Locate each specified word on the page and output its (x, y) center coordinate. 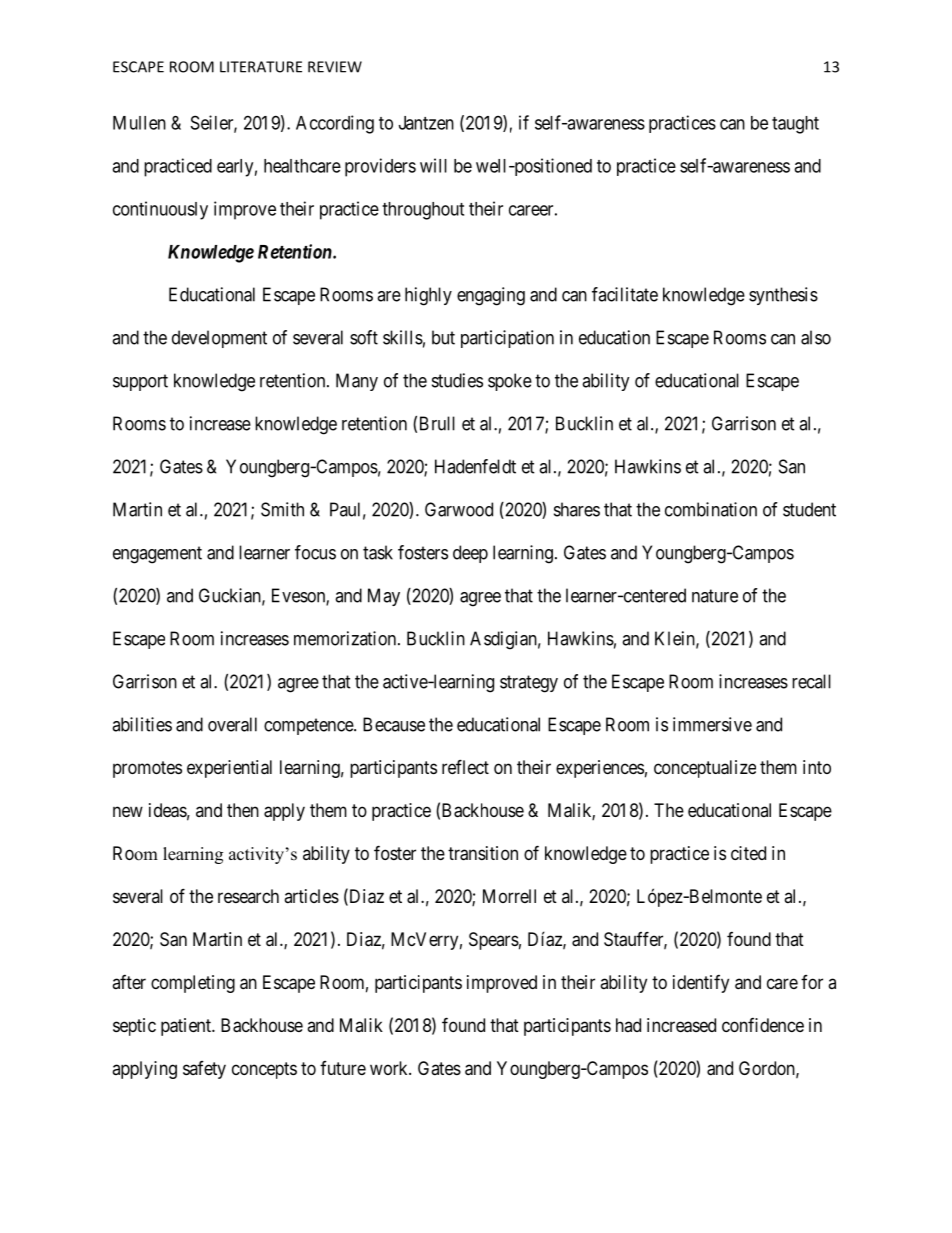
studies (457, 380)
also (816, 337)
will (433, 165)
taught (795, 125)
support (140, 382)
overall (232, 724)
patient (187, 1027)
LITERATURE (261, 67)
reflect (465, 766)
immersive (712, 724)
